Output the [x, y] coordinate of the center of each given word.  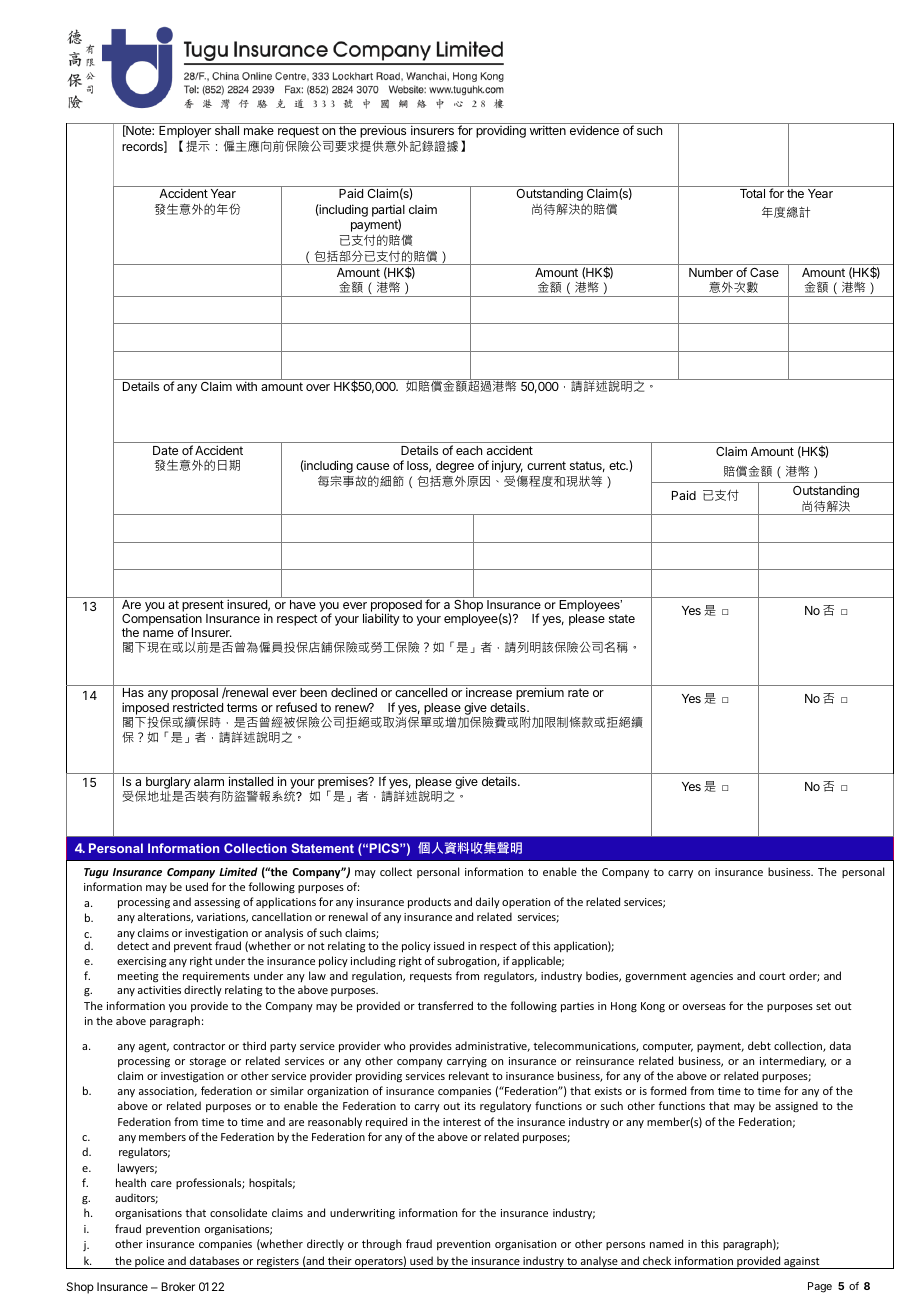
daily [488, 902]
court [772, 976]
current [546, 465]
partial [388, 211]
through [381, 1245]
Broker [178, 1286]
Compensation [162, 620]
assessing [217, 903]
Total [752, 193]
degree [455, 468]
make [259, 130]
